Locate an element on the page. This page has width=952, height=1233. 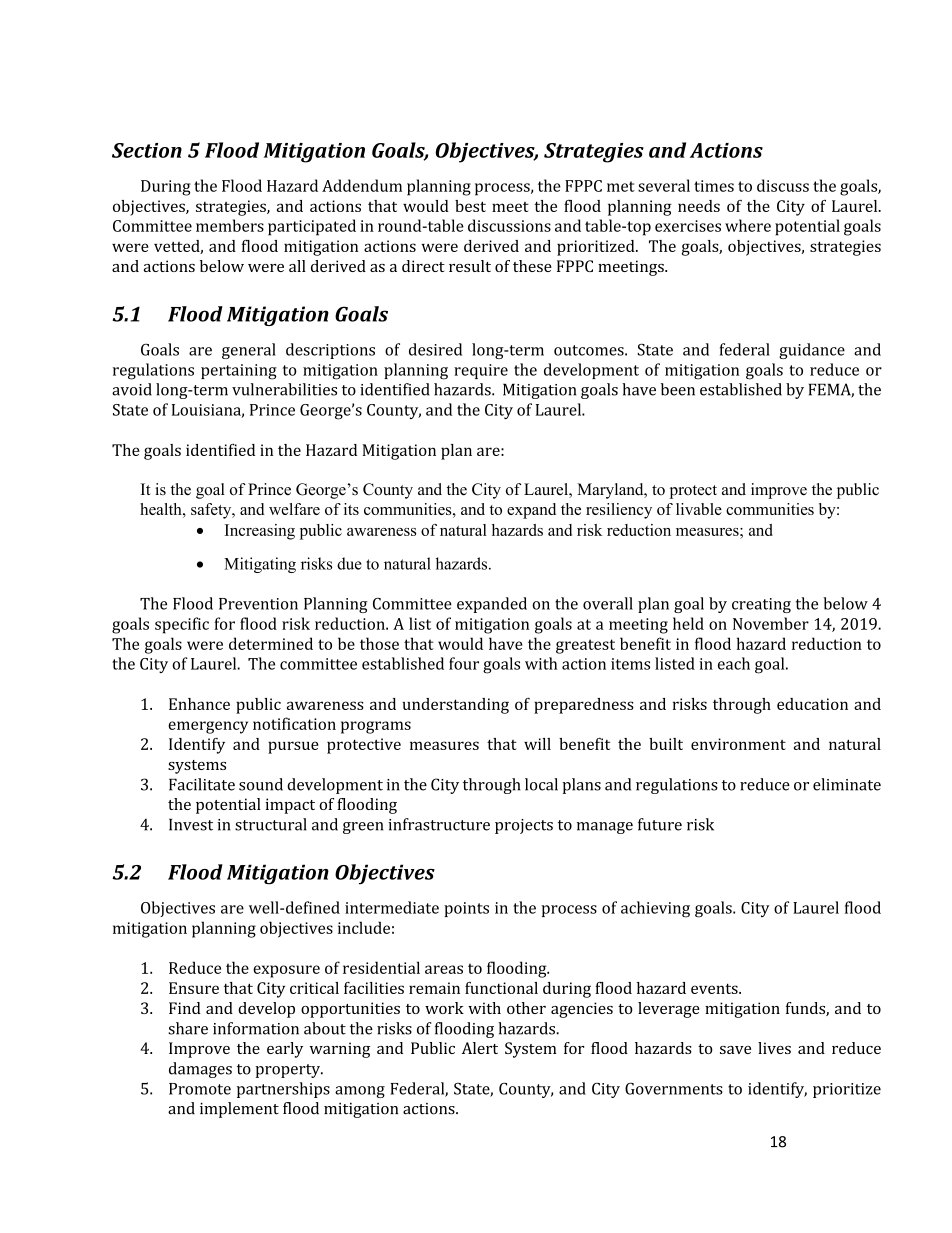
livable is located at coordinates (699, 509).
